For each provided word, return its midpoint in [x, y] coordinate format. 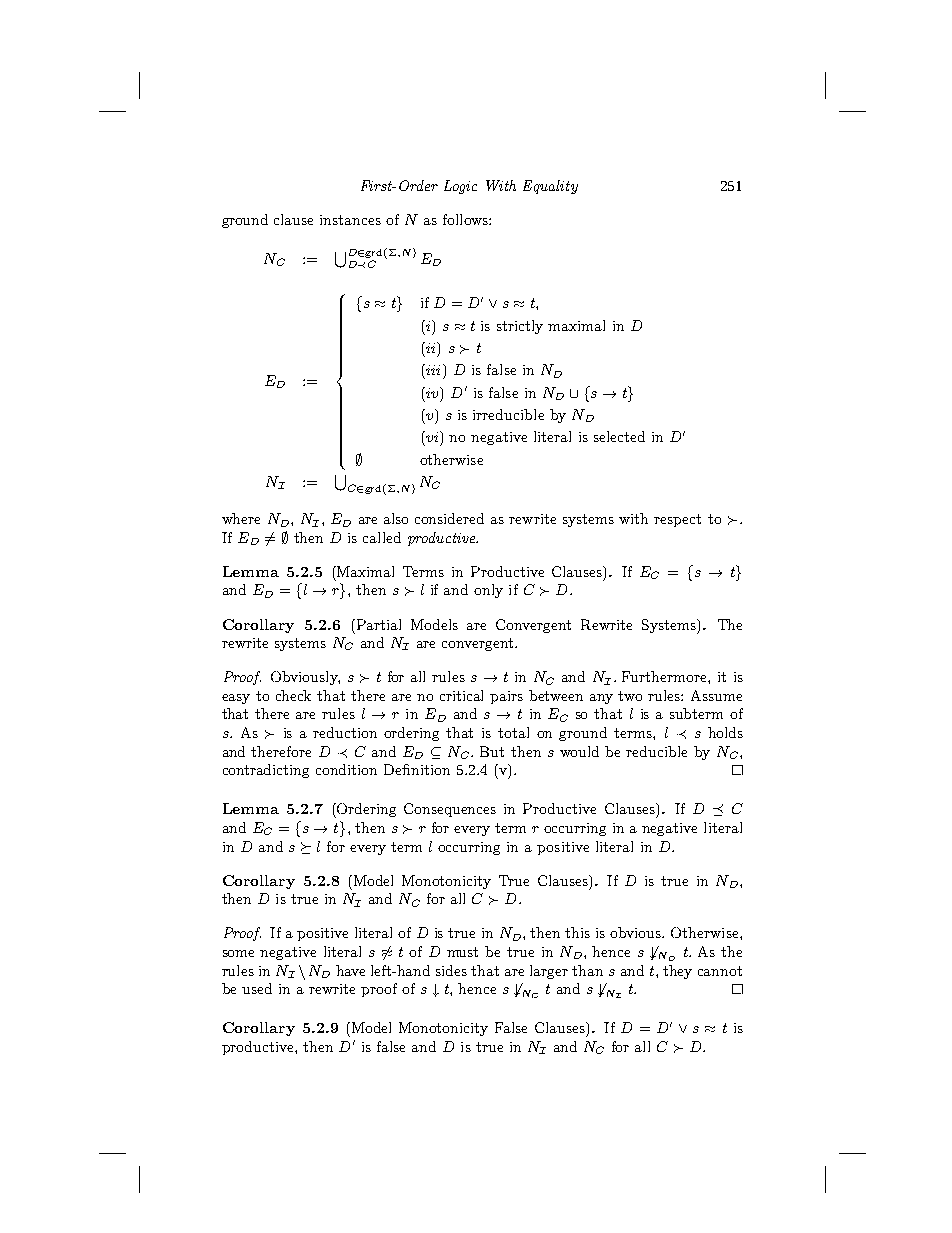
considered [449, 518]
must [462, 952]
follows [466, 219]
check [293, 695]
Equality [550, 187]
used [257, 988]
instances [350, 220]
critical [461, 695]
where [241, 518]
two [630, 696]
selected [619, 436]
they [677, 972]
